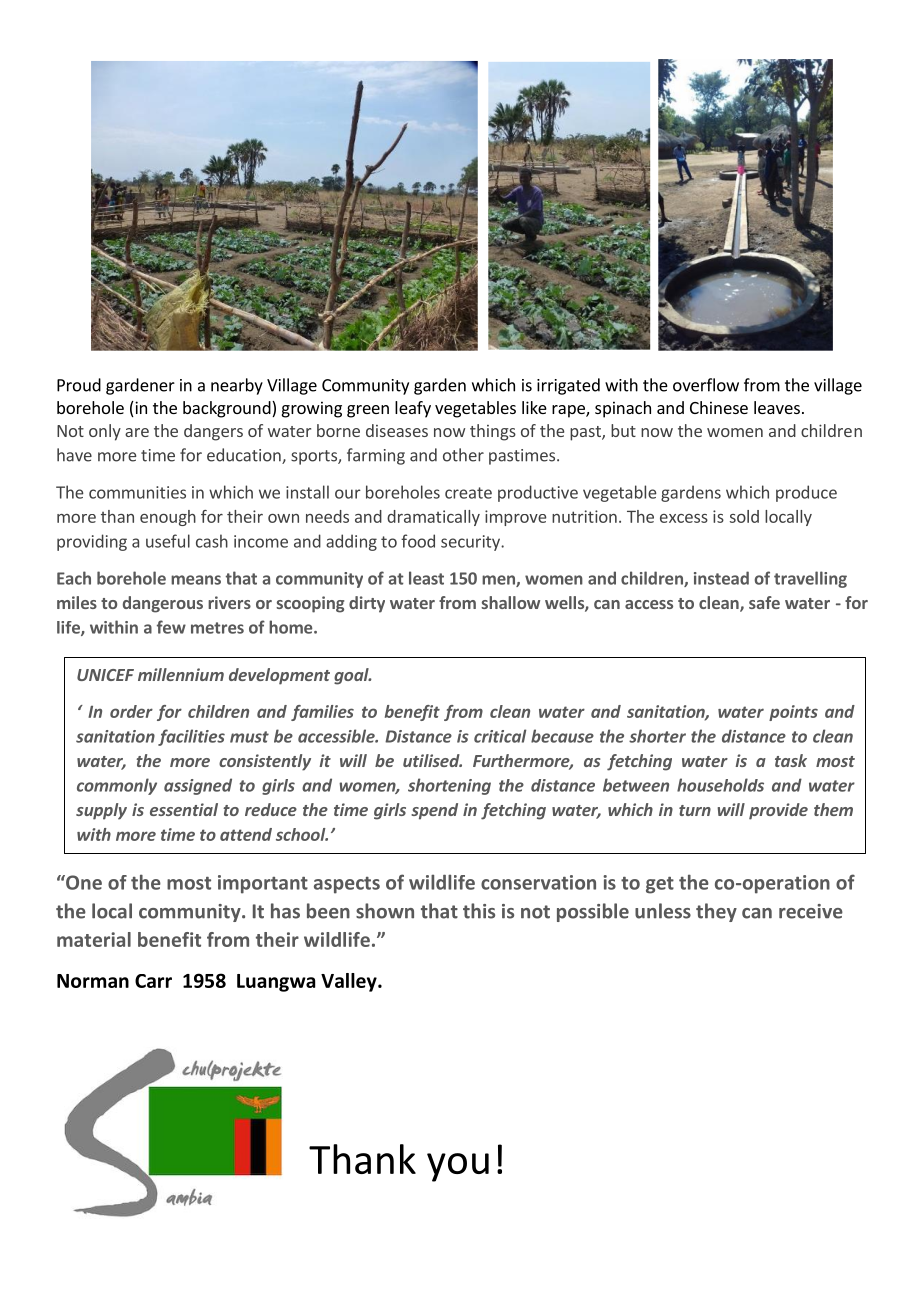 This screenshot has width=924, height=1308. What do you see at coordinates (163, 604) in the screenshot?
I see `dangerous` at bounding box center [163, 604].
